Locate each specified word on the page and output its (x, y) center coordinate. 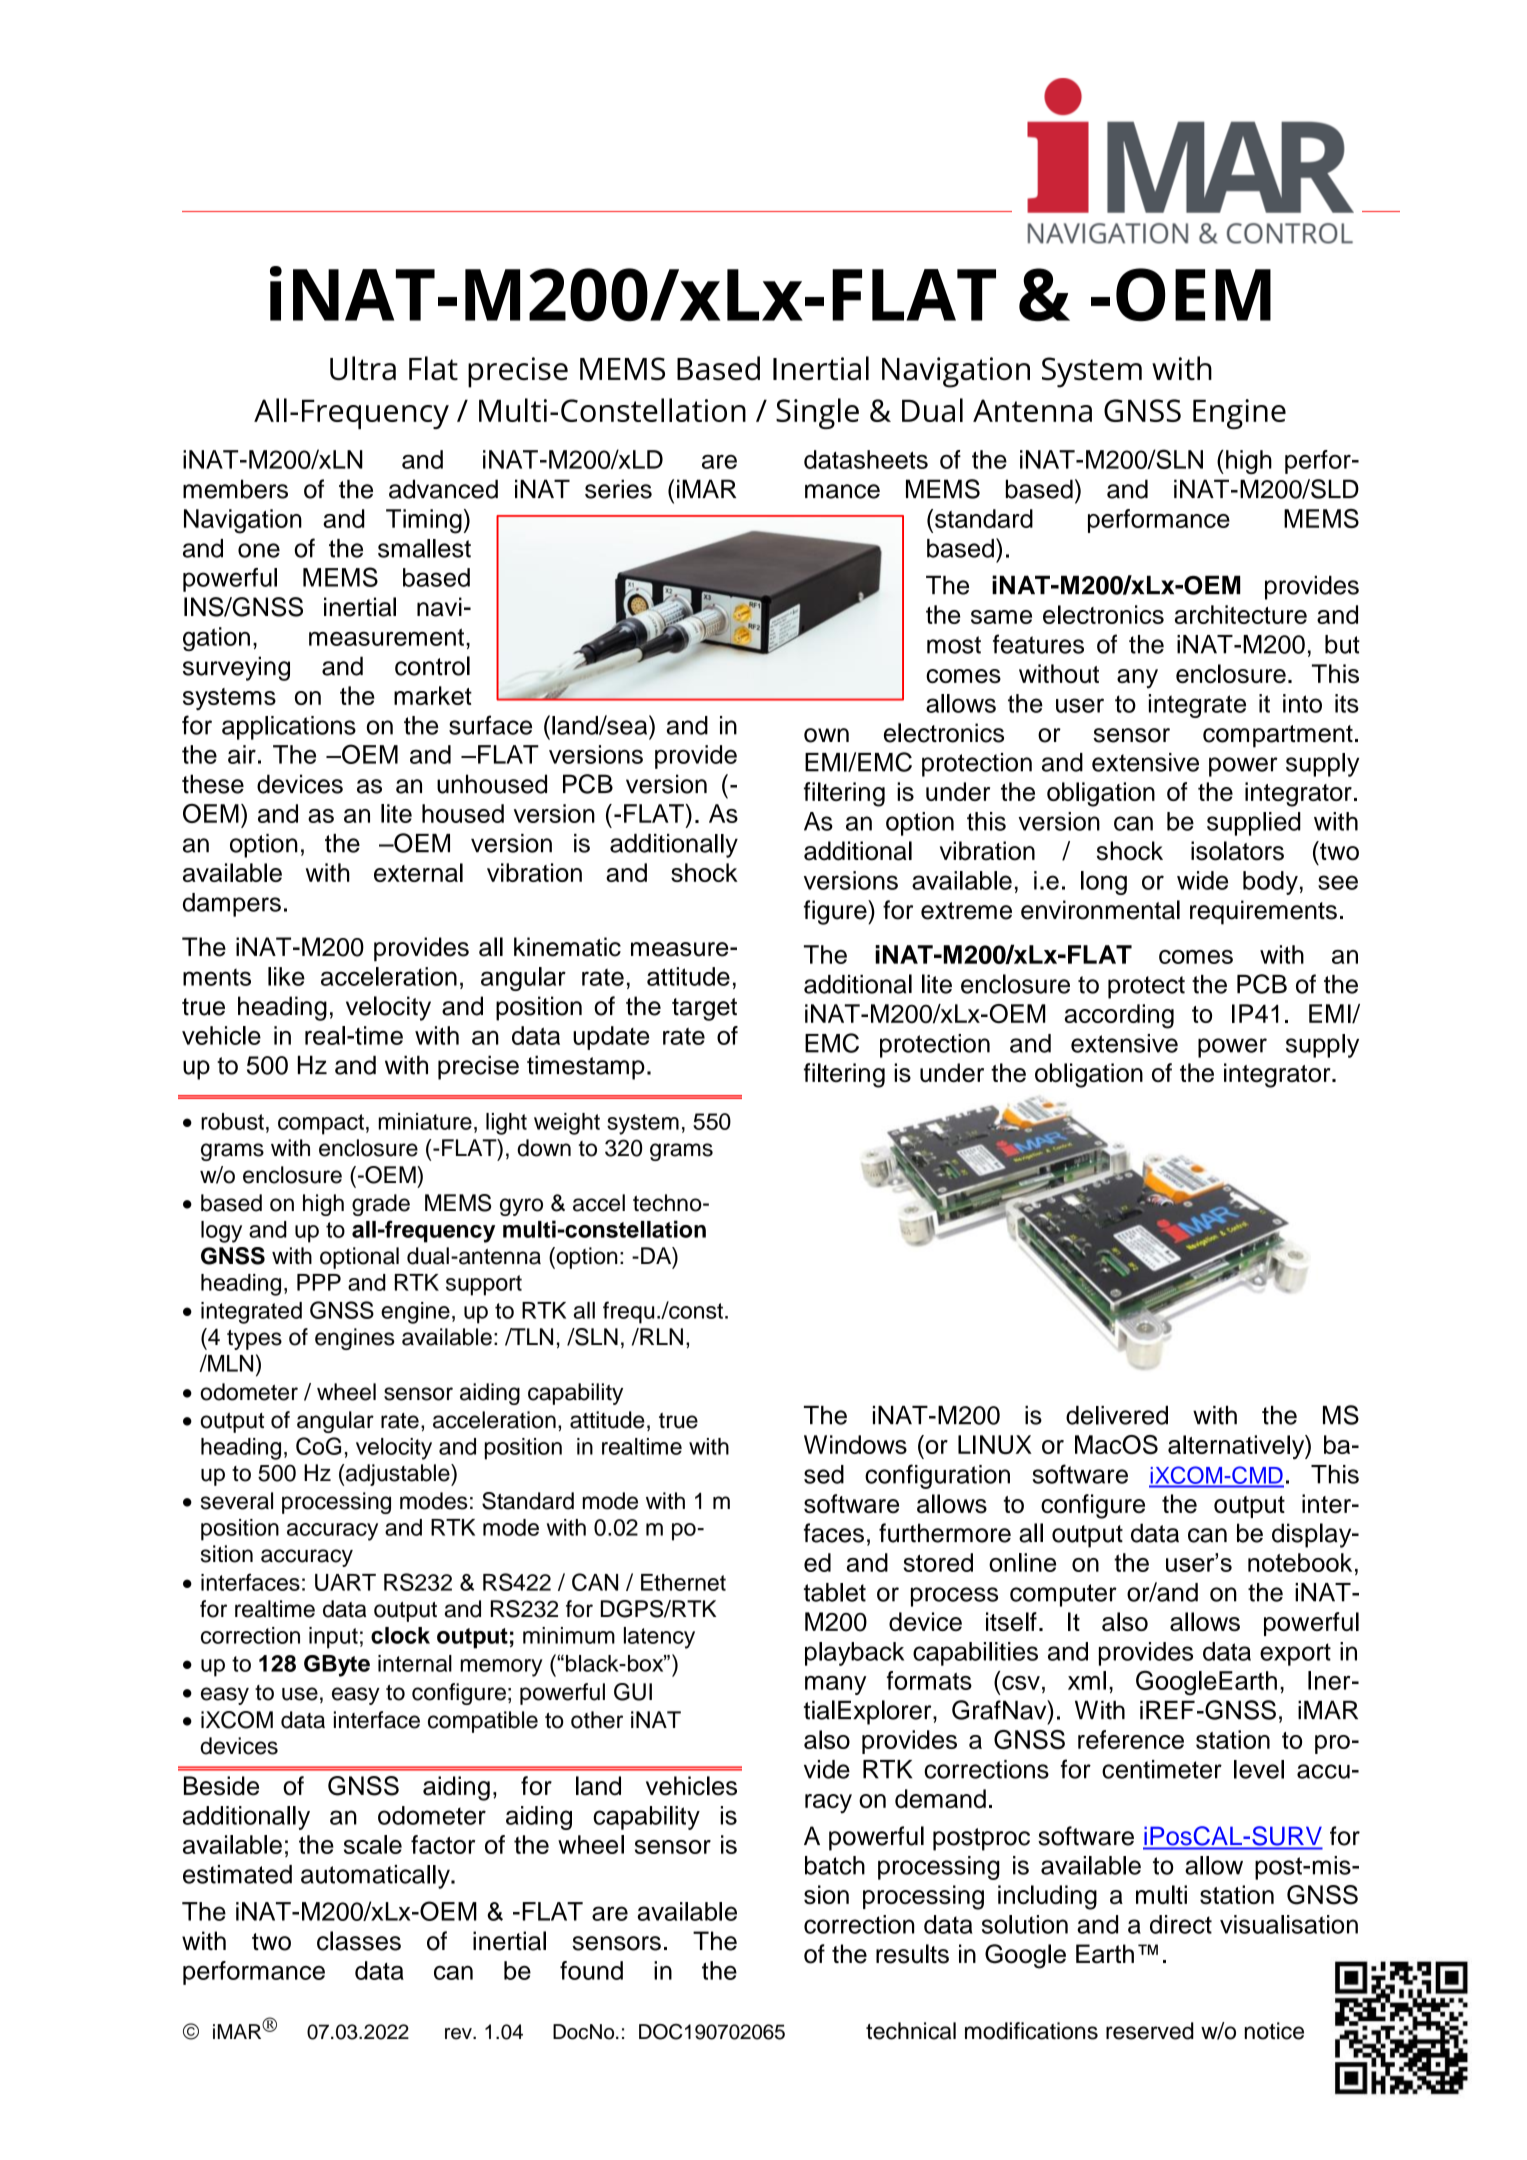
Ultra (363, 368)
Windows (855, 1444)
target (704, 1009)
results (912, 1954)
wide (1202, 880)
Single (817, 413)
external (418, 872)
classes (359, 1941)
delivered (1117, 1415)
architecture (1241, 614)
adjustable (399, 1475)
